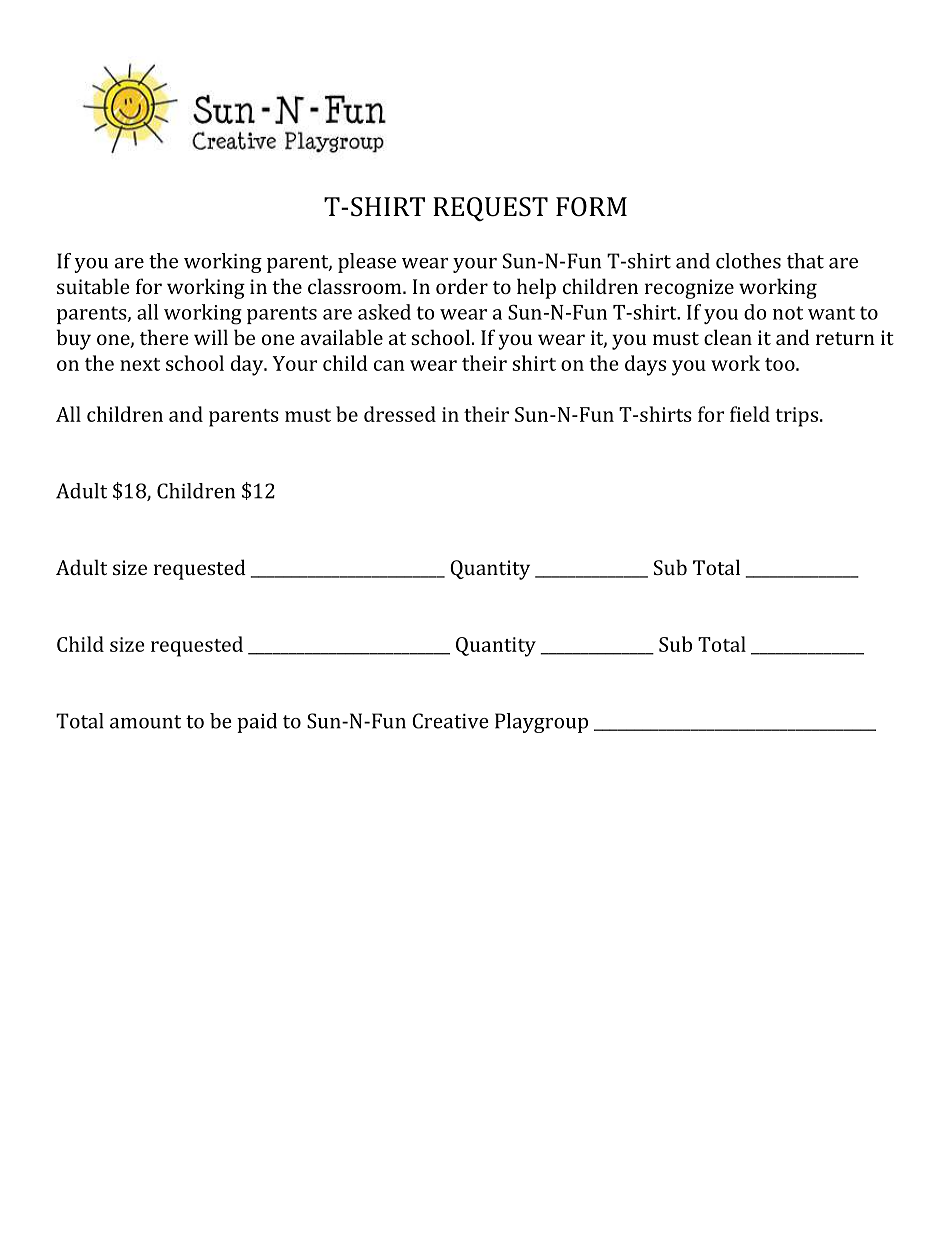 The image size is (952, 1233). I want to click on field, so click(750, 414).
